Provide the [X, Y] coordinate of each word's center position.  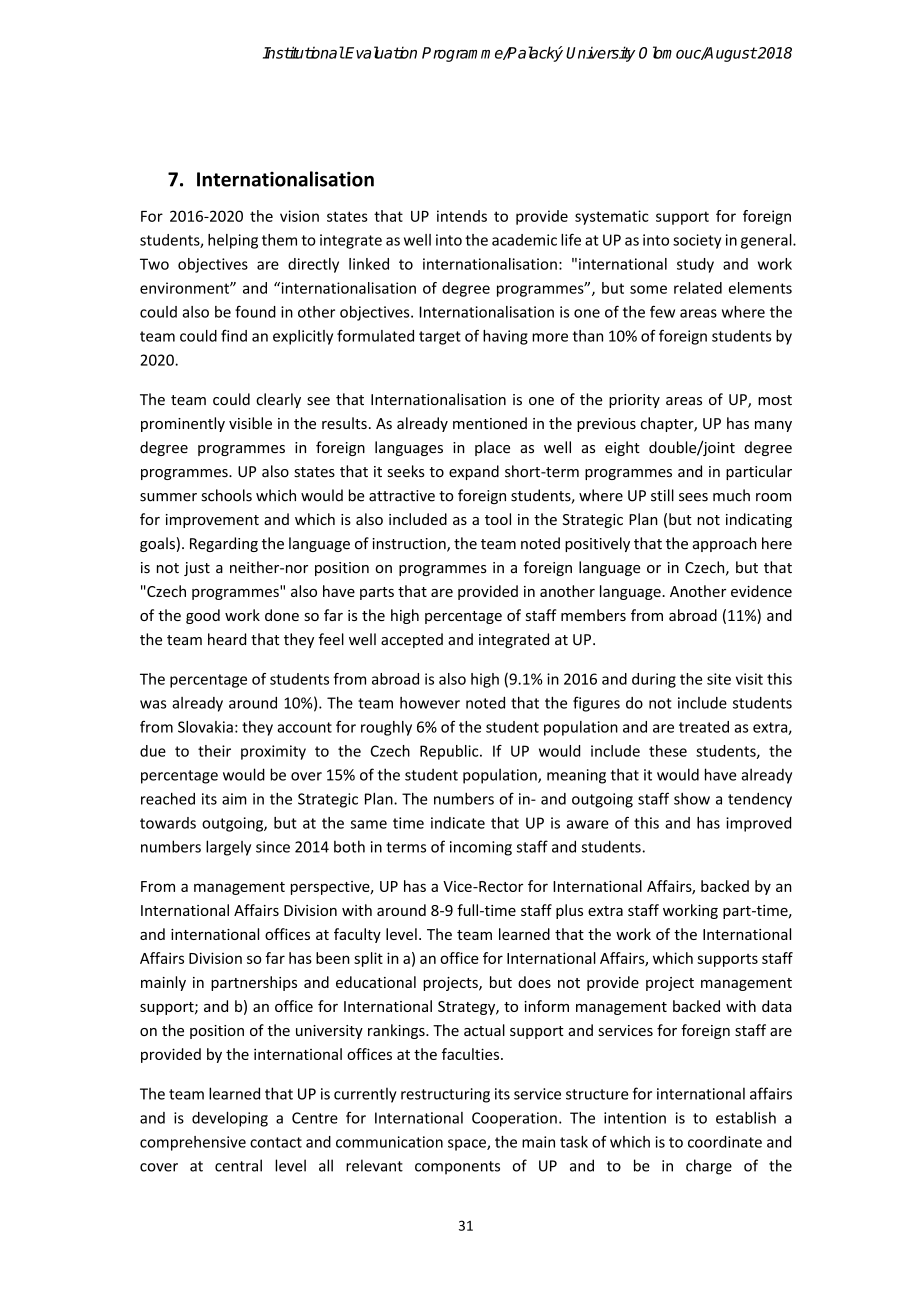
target [440, 338]
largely [228, 848]
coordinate [725, 1142]
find [234, 336]
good [203, 616]
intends [462, 216]
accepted [412, 640]
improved [758, 824]
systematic [612, 217]
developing [230, 1119]
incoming [481, 848]
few [662, 311]
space [468, 1145]
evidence [761, 591]
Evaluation [380, 52]
